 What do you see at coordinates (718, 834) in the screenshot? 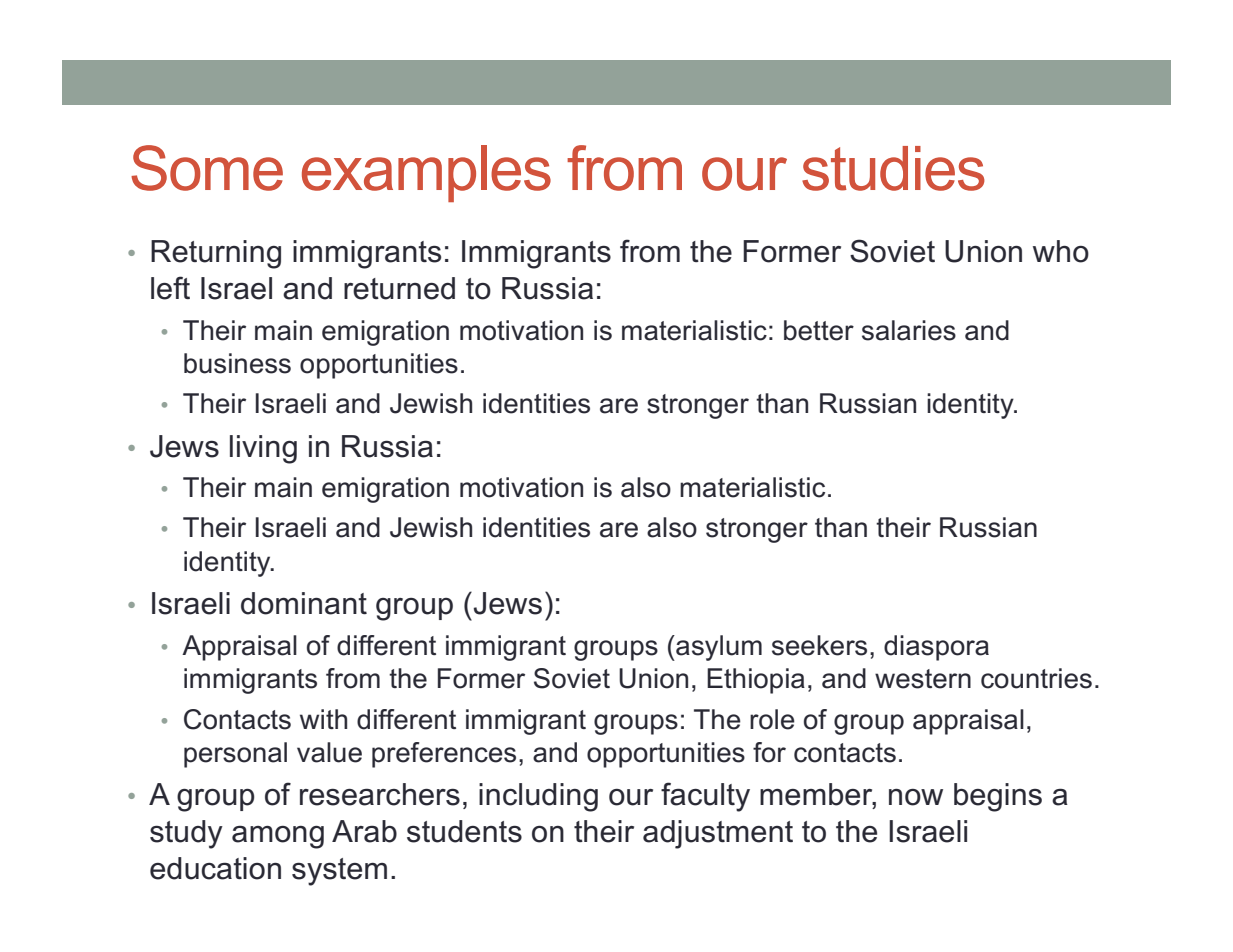
I see `adjustment` at bounding box center [718, 834].
